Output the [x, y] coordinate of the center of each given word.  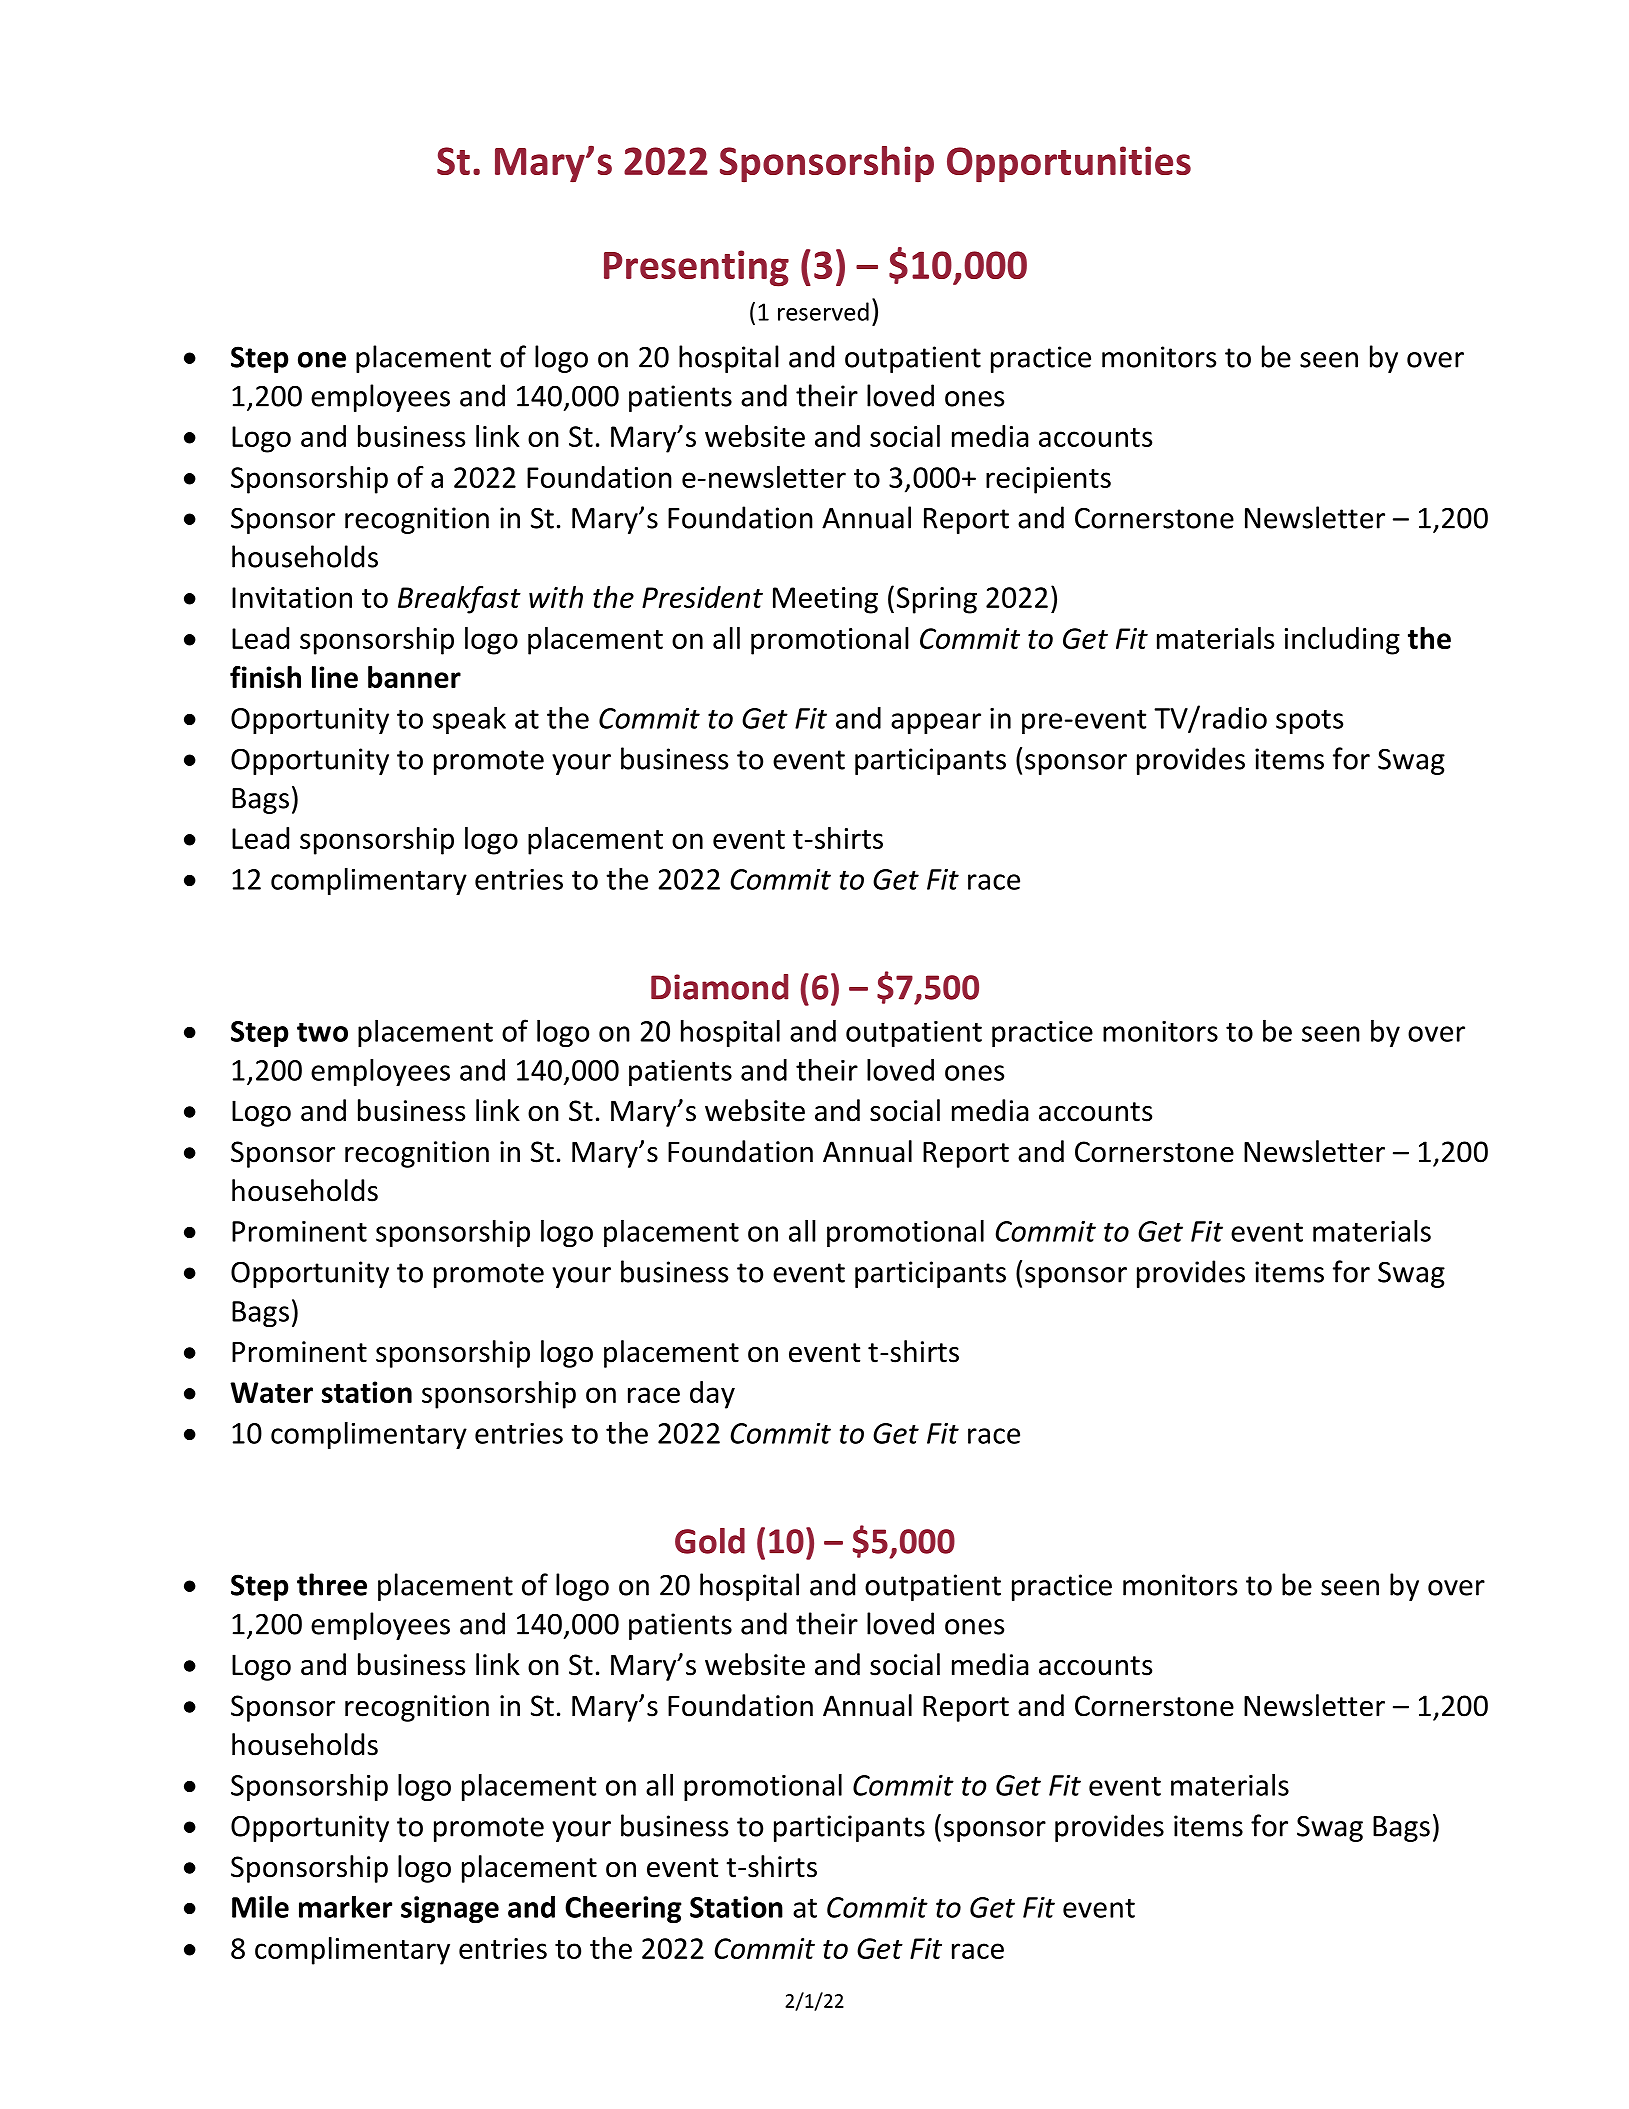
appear [936, 723]
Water [271, 1392]
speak [469, 720]
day [712, 1395]
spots [1309, 722]
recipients [1048, 480]
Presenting [696, 268]
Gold [710, 1541]
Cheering [623, 1909]
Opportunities [1069, 164]
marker [345, 1906]
